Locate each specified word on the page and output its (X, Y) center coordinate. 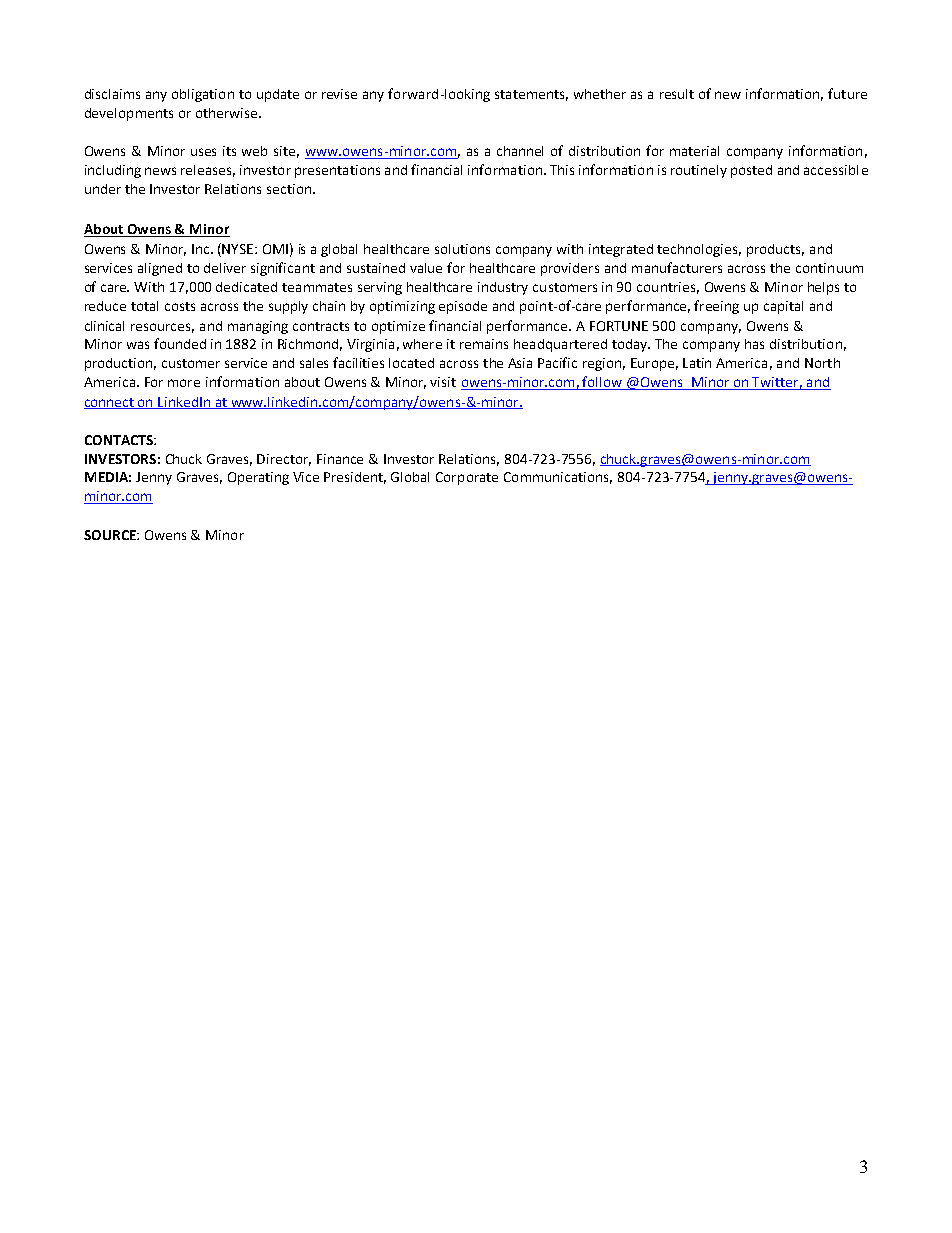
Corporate (467, 478)
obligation (203, 95)
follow (603, 383)
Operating (258, 478)
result (677, 94)
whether (600, 94)
